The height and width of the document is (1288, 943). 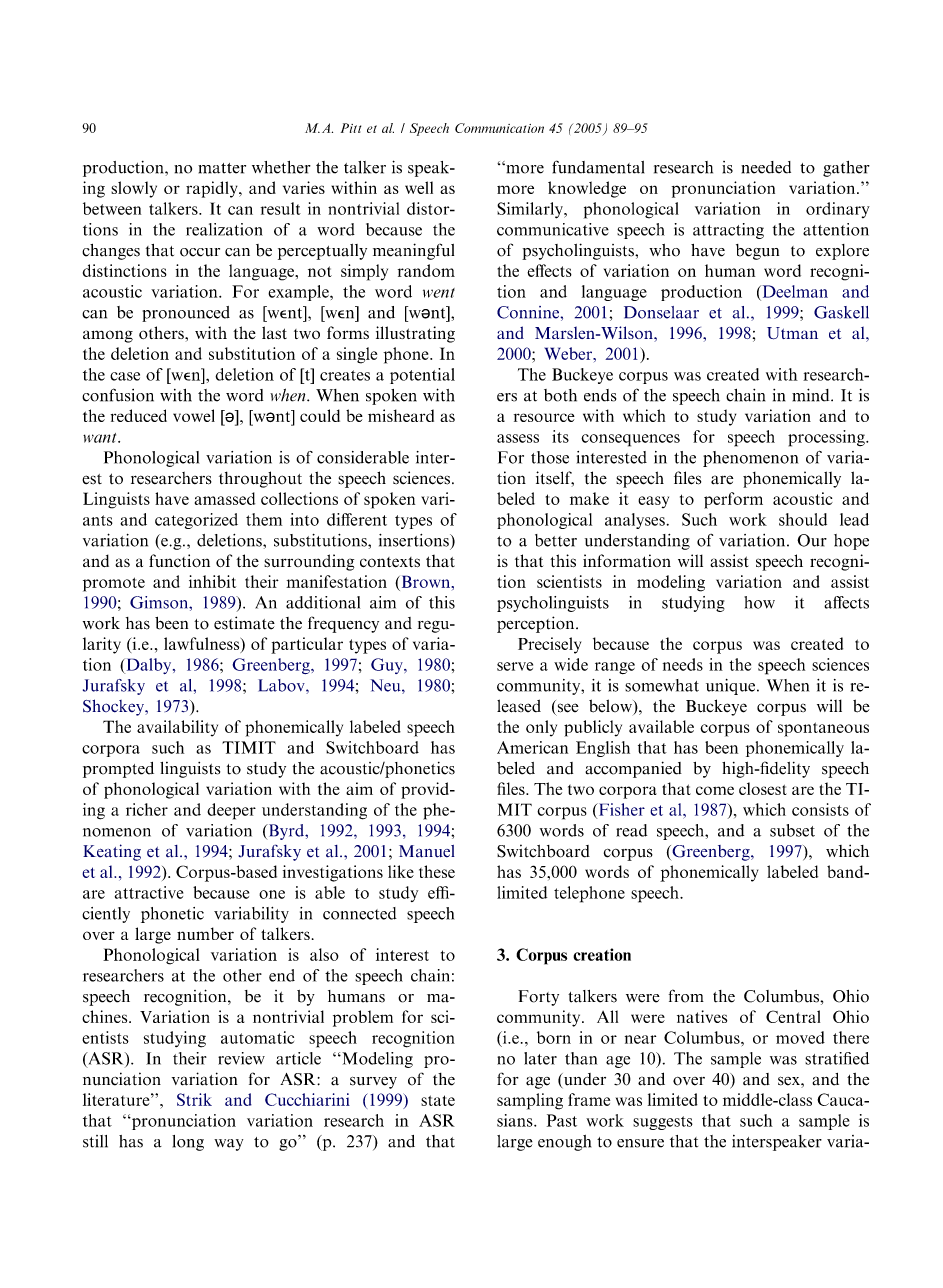 I want to click on well, so click(x=419, y=187).
